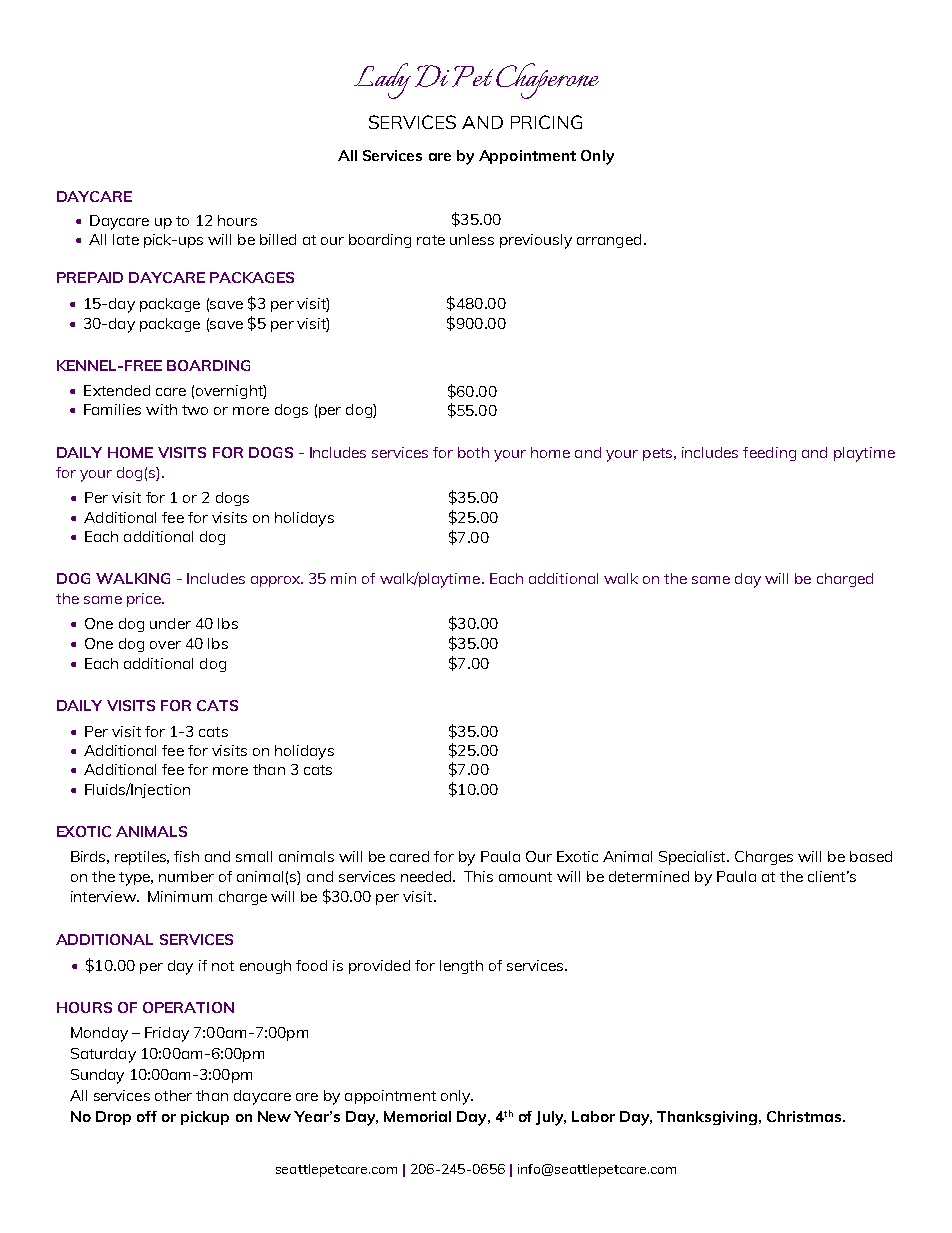 This screenshot has height=1233, width=952. Describe the element at coordinates (277, 581) in the screenshot. I see `approx` at that location.
